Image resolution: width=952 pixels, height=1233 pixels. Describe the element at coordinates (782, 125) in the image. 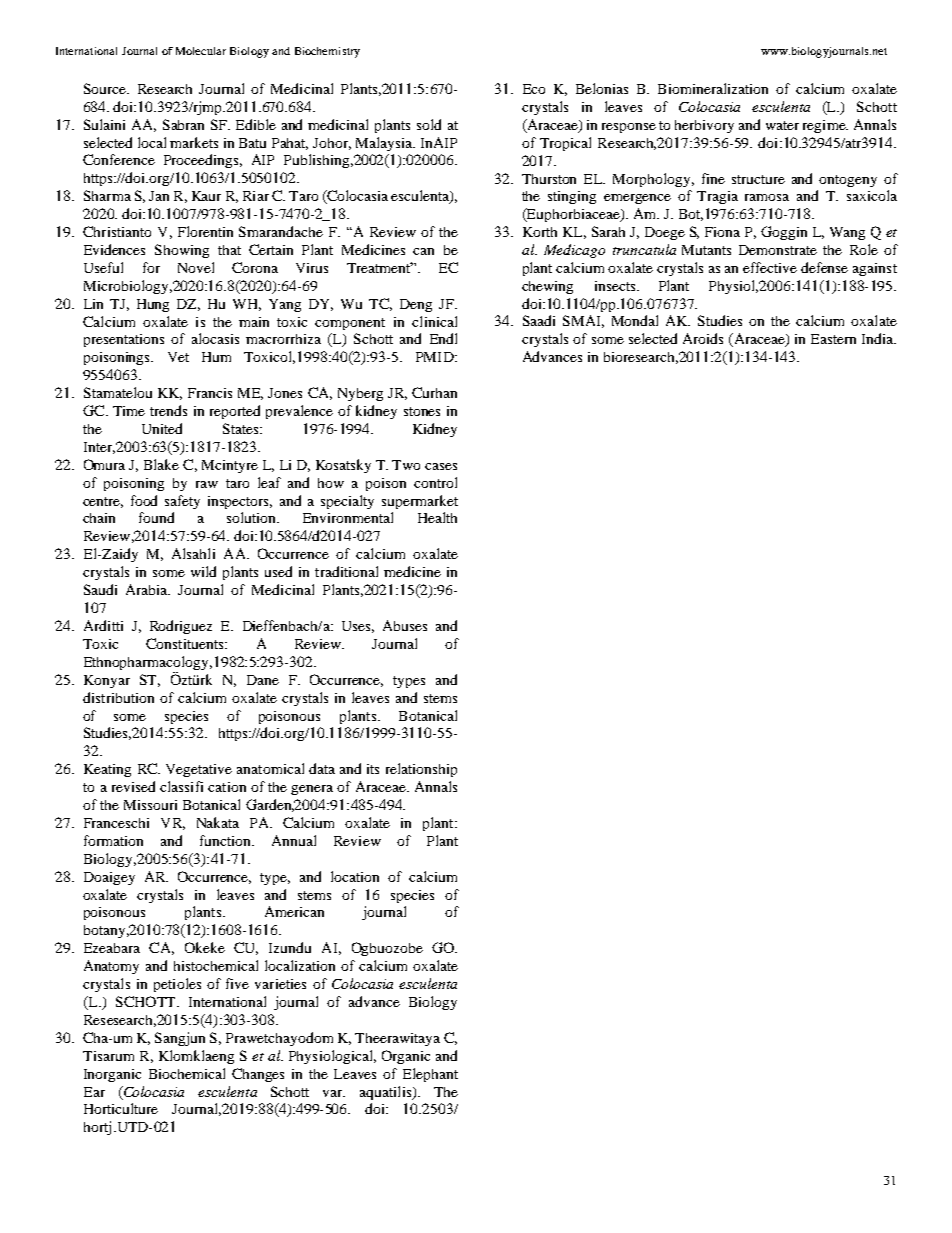

I see `water` at that location.
